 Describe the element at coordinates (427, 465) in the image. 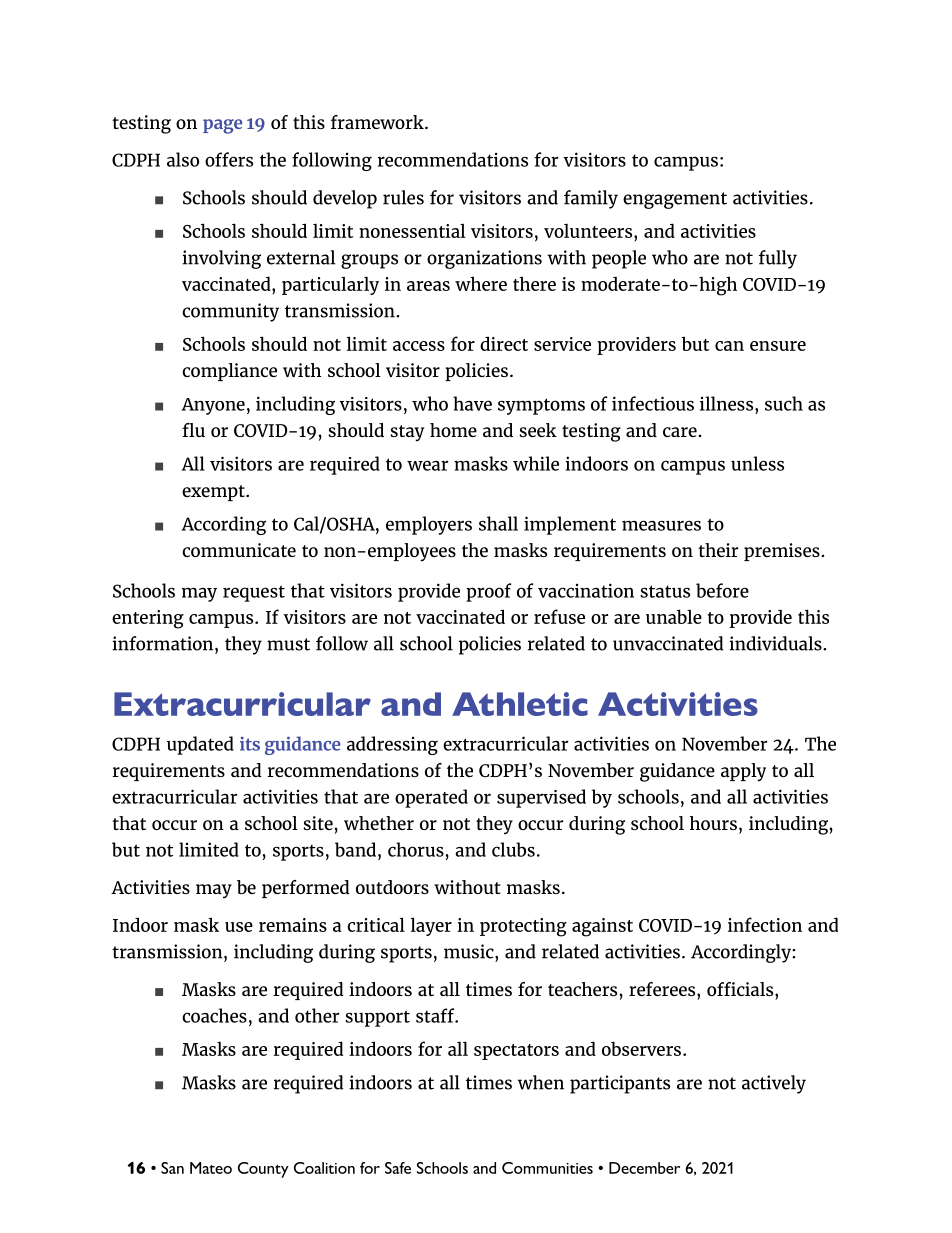

I see `wear` at that location.
